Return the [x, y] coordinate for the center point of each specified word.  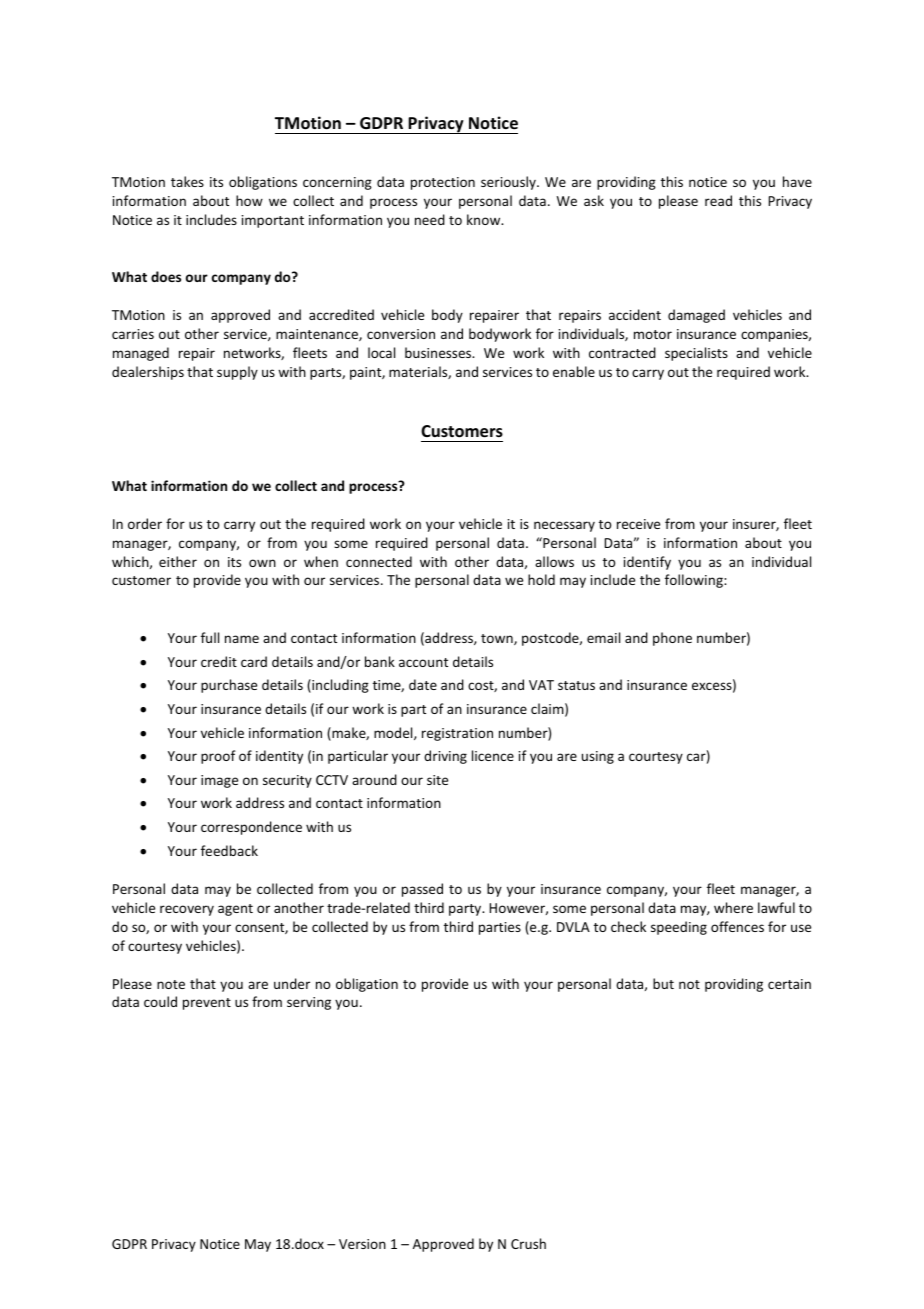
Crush [528, 1243]
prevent [207, 1004]
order [145, 523]
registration [457, 734]
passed [422, 890]
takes [187, 181]
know [485, 219]
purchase [229, 686]
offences [737, 926]
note [171, 984]
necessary [564, 526]
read [718, 200]
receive [638, 524]
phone [672, 639]
